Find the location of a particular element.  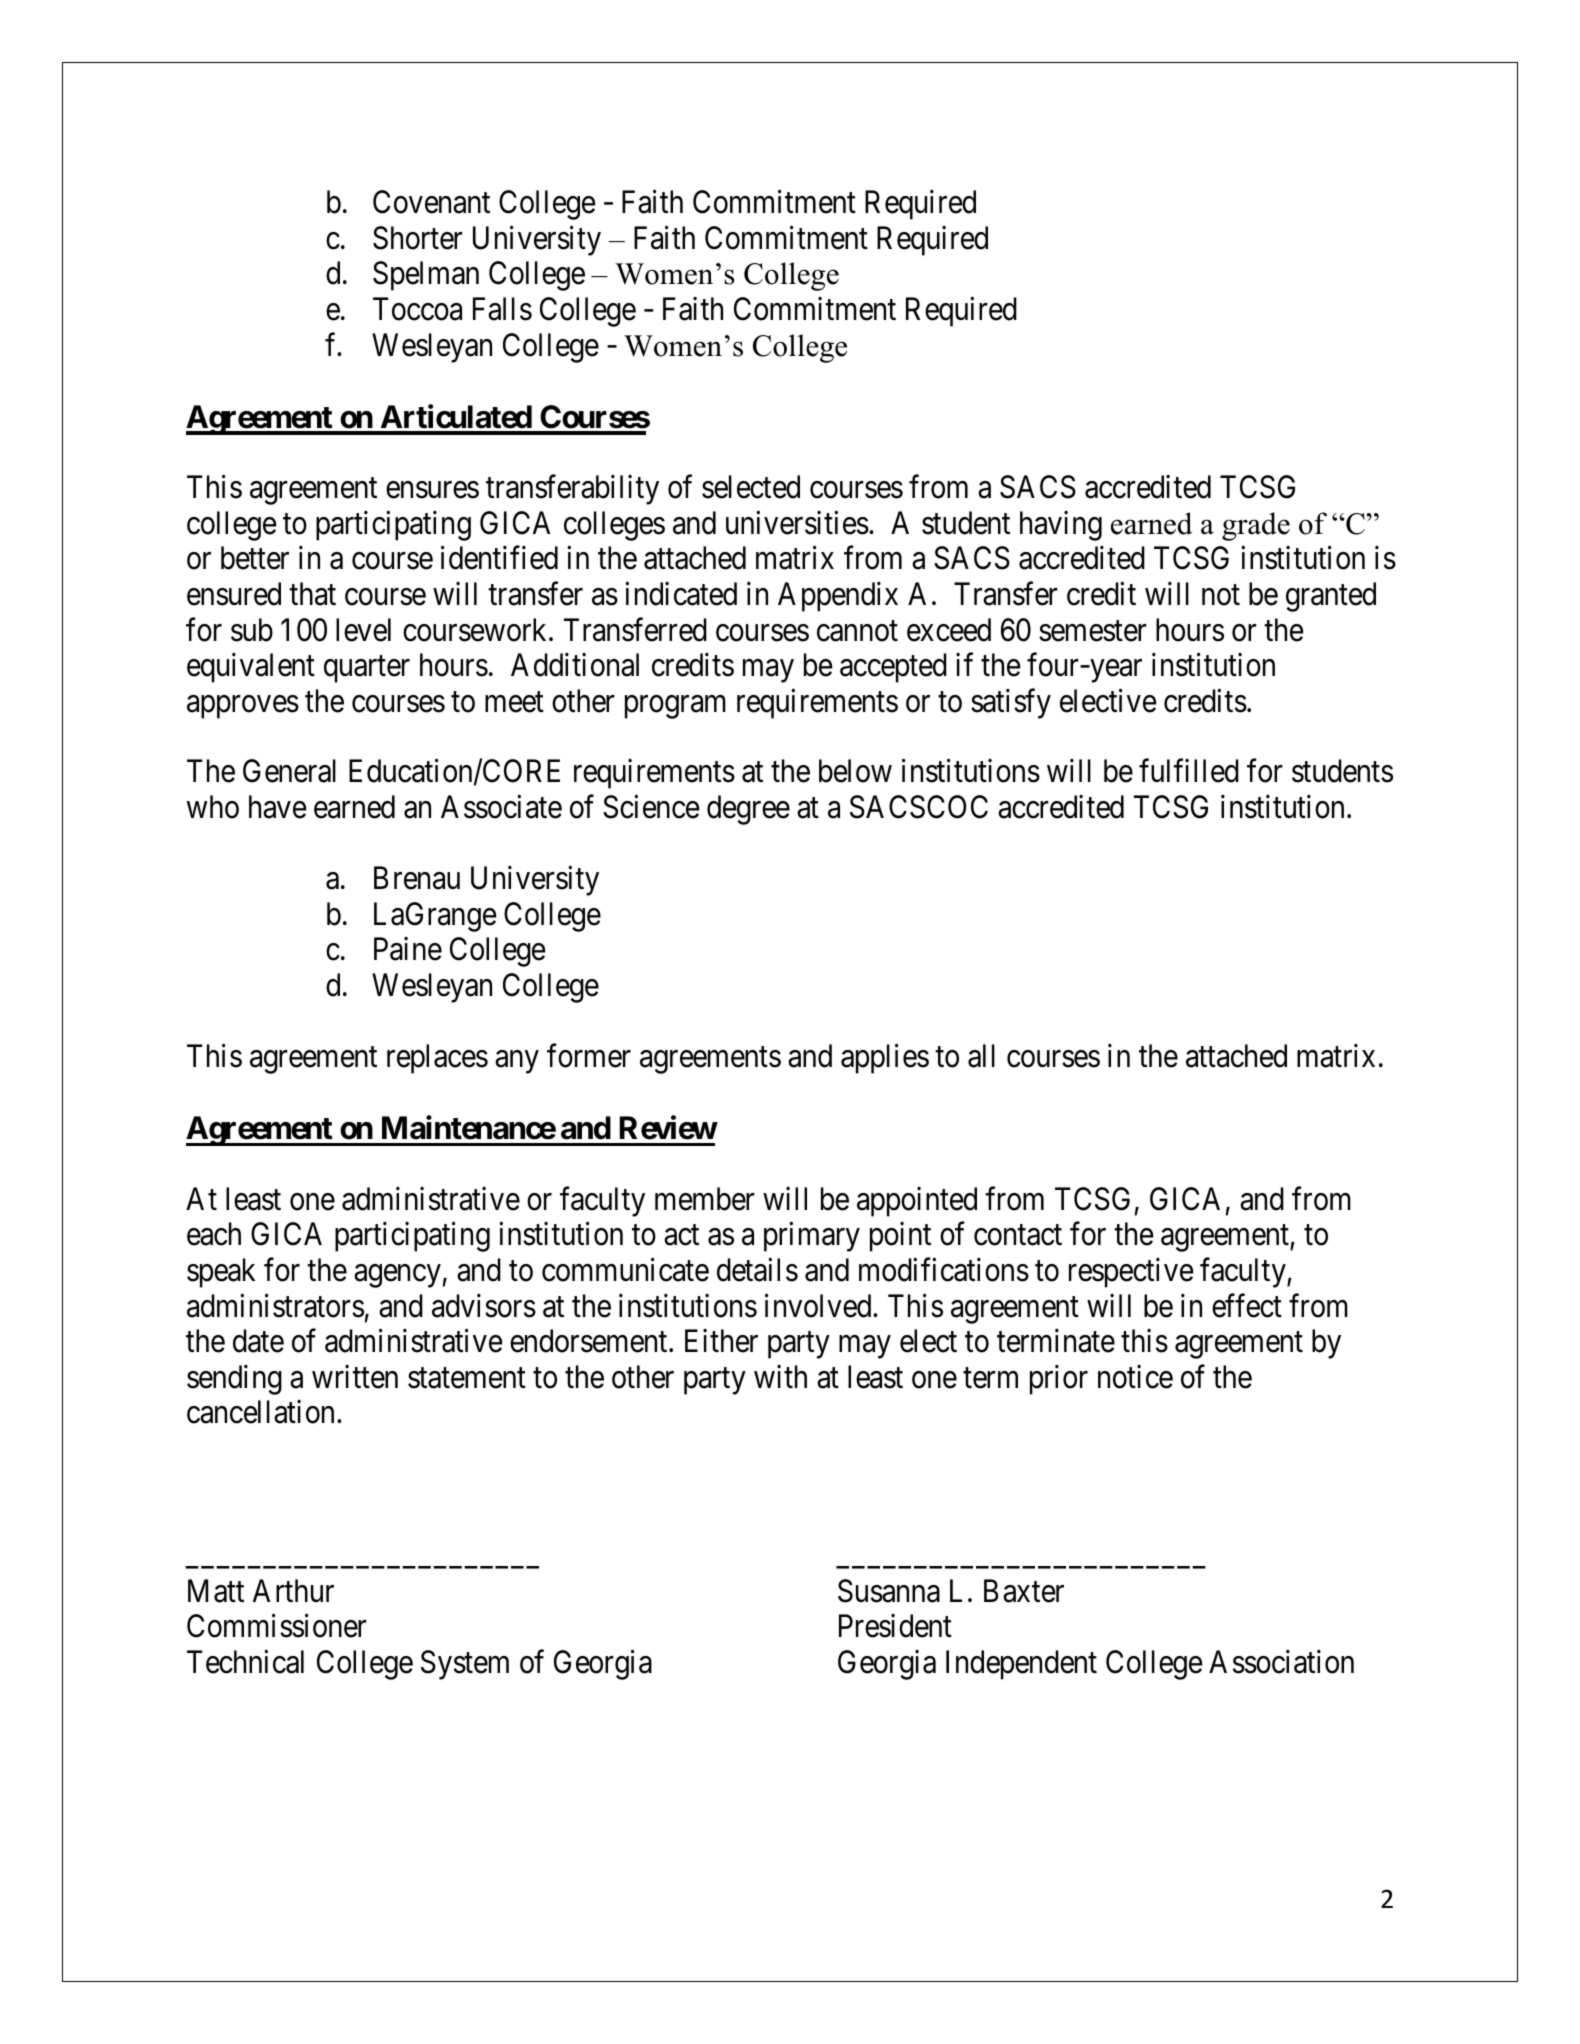

member is located at coordinates (705, 1199).
